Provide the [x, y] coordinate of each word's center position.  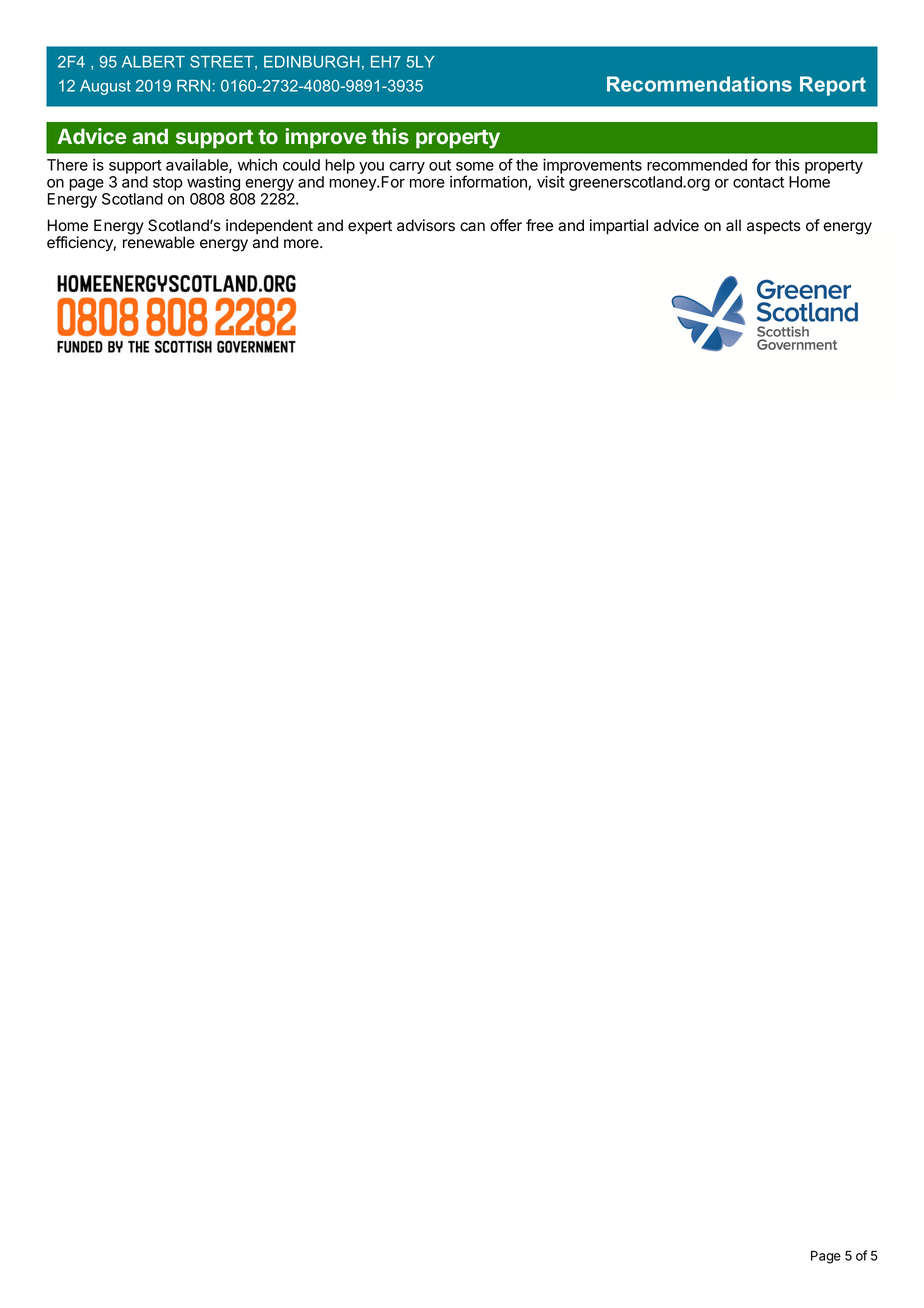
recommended [697, 165]
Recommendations [699, 84]
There [67, 165]
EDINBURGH [312, 61]
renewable [159, 242]
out [440, 165]
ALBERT [153, 62]
